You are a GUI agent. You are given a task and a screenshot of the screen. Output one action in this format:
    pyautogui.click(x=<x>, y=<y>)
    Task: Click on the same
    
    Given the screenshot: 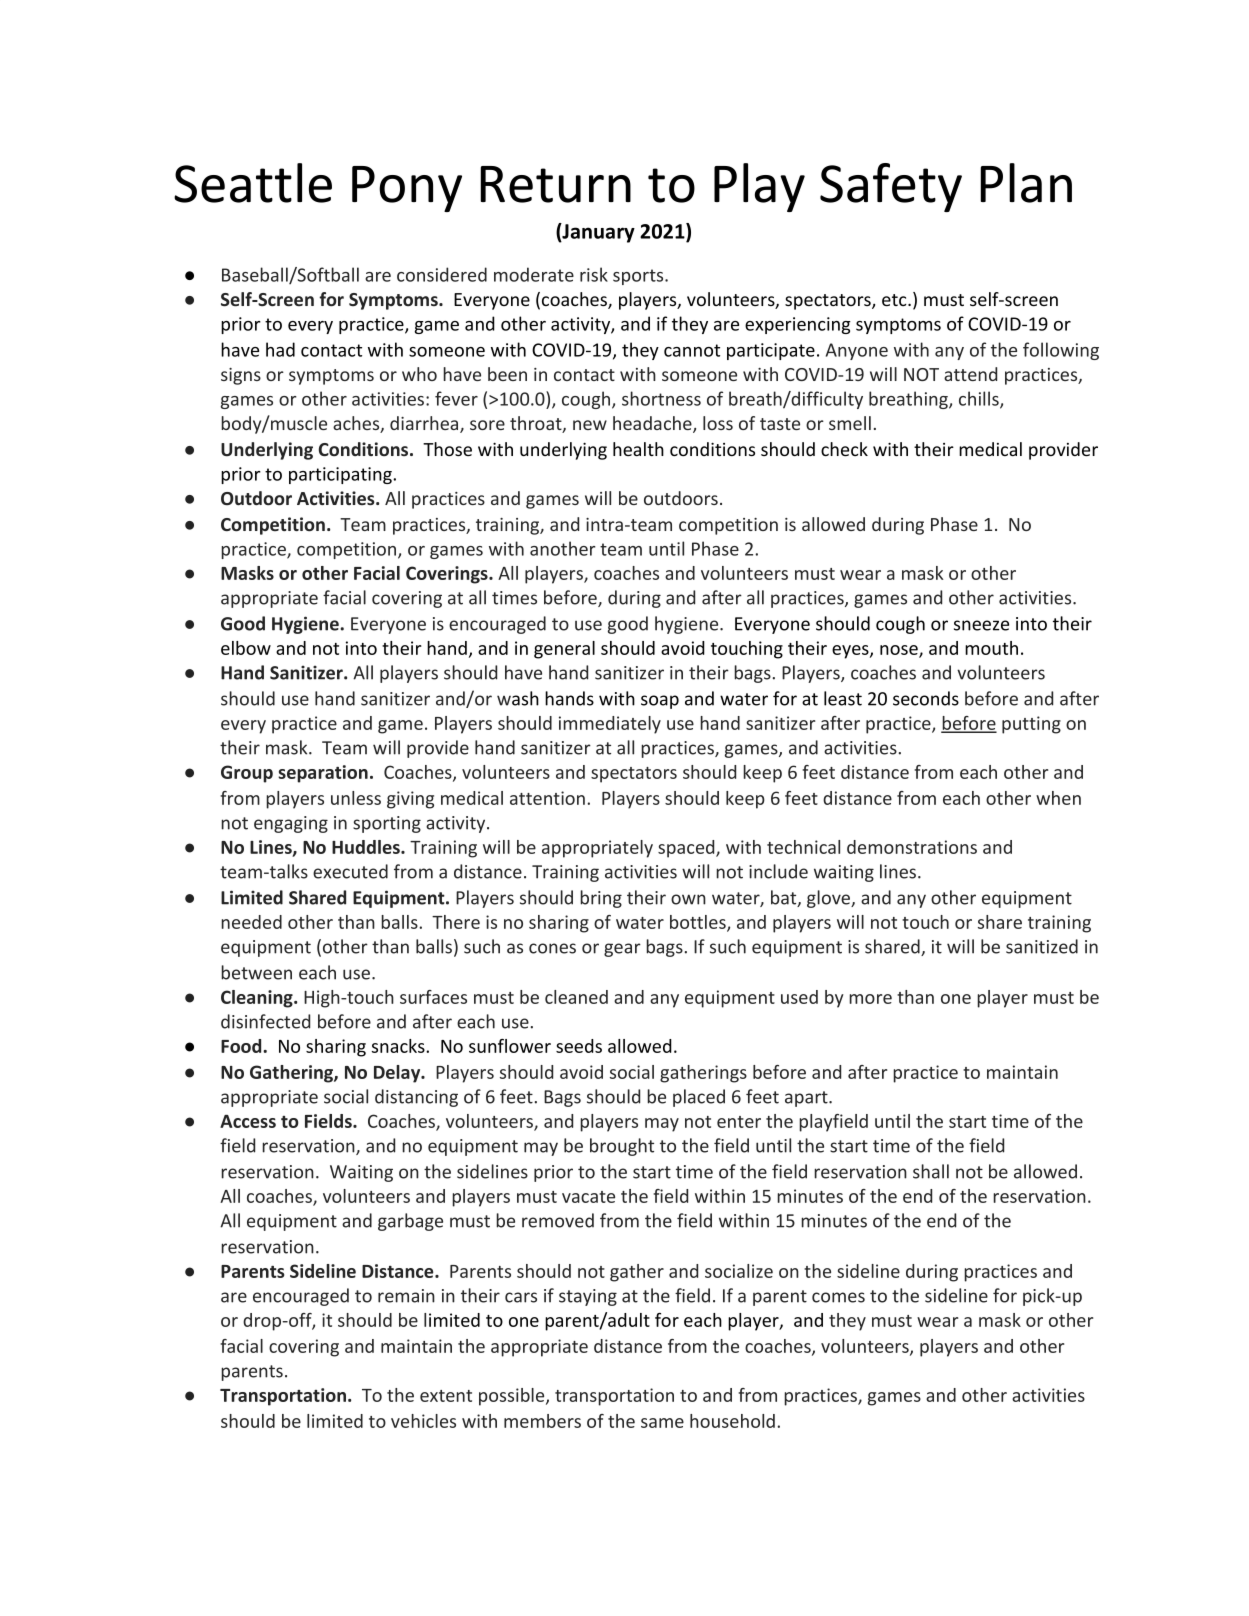 What is the action you would take?
    pyautogui.click(x=662, y=1423)
